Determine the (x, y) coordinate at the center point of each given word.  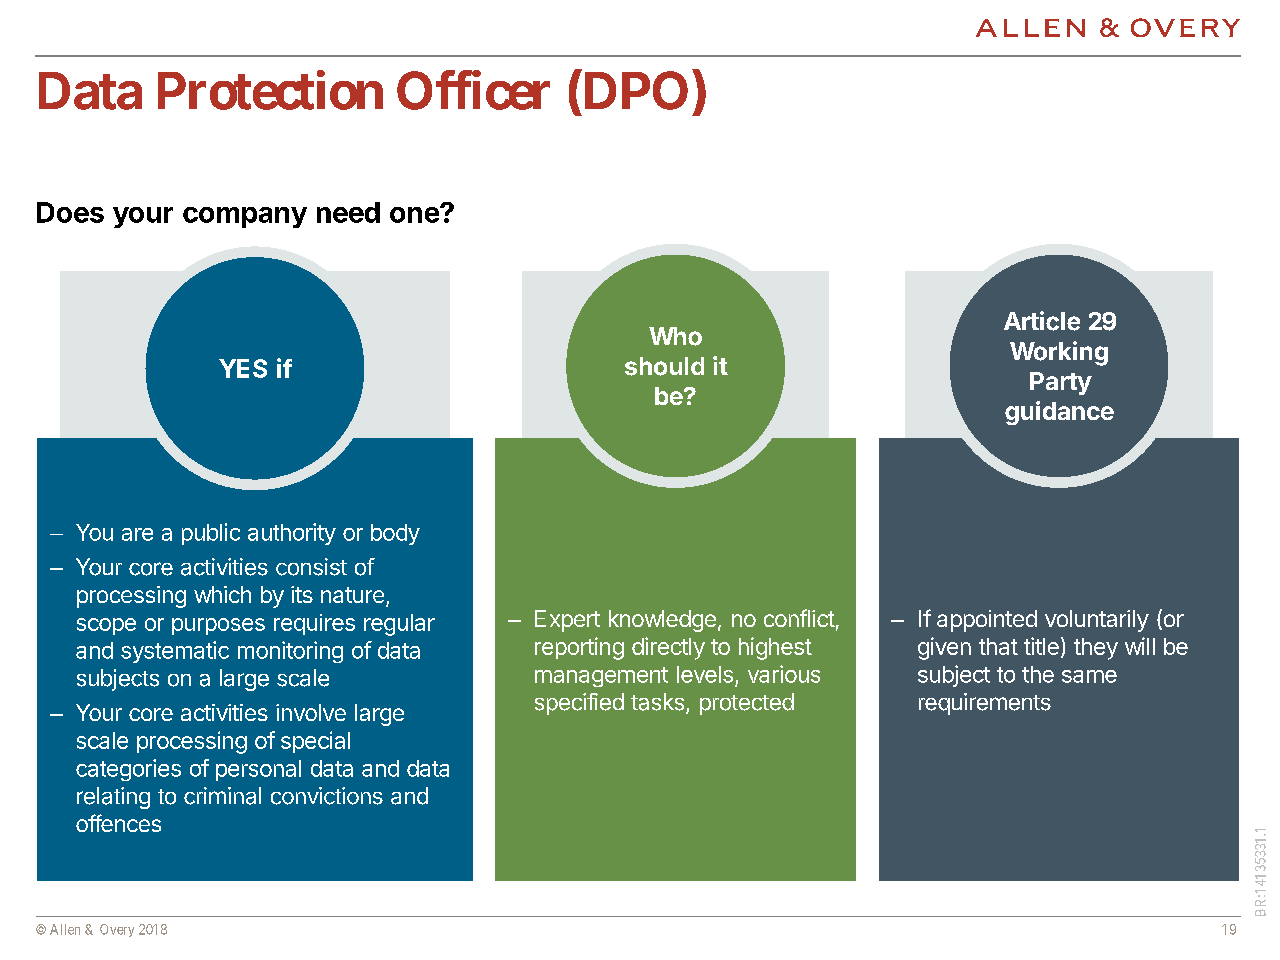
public (211, 534)
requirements (985, 704)
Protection (270, 90)
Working (1059, 353)
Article (1042, 321)
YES (243, 368)
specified (579, 704)
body (395, 534)
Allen (65, 929)
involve (311, 712)
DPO (634, 90)
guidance (1059, 413)
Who (675, 336)
